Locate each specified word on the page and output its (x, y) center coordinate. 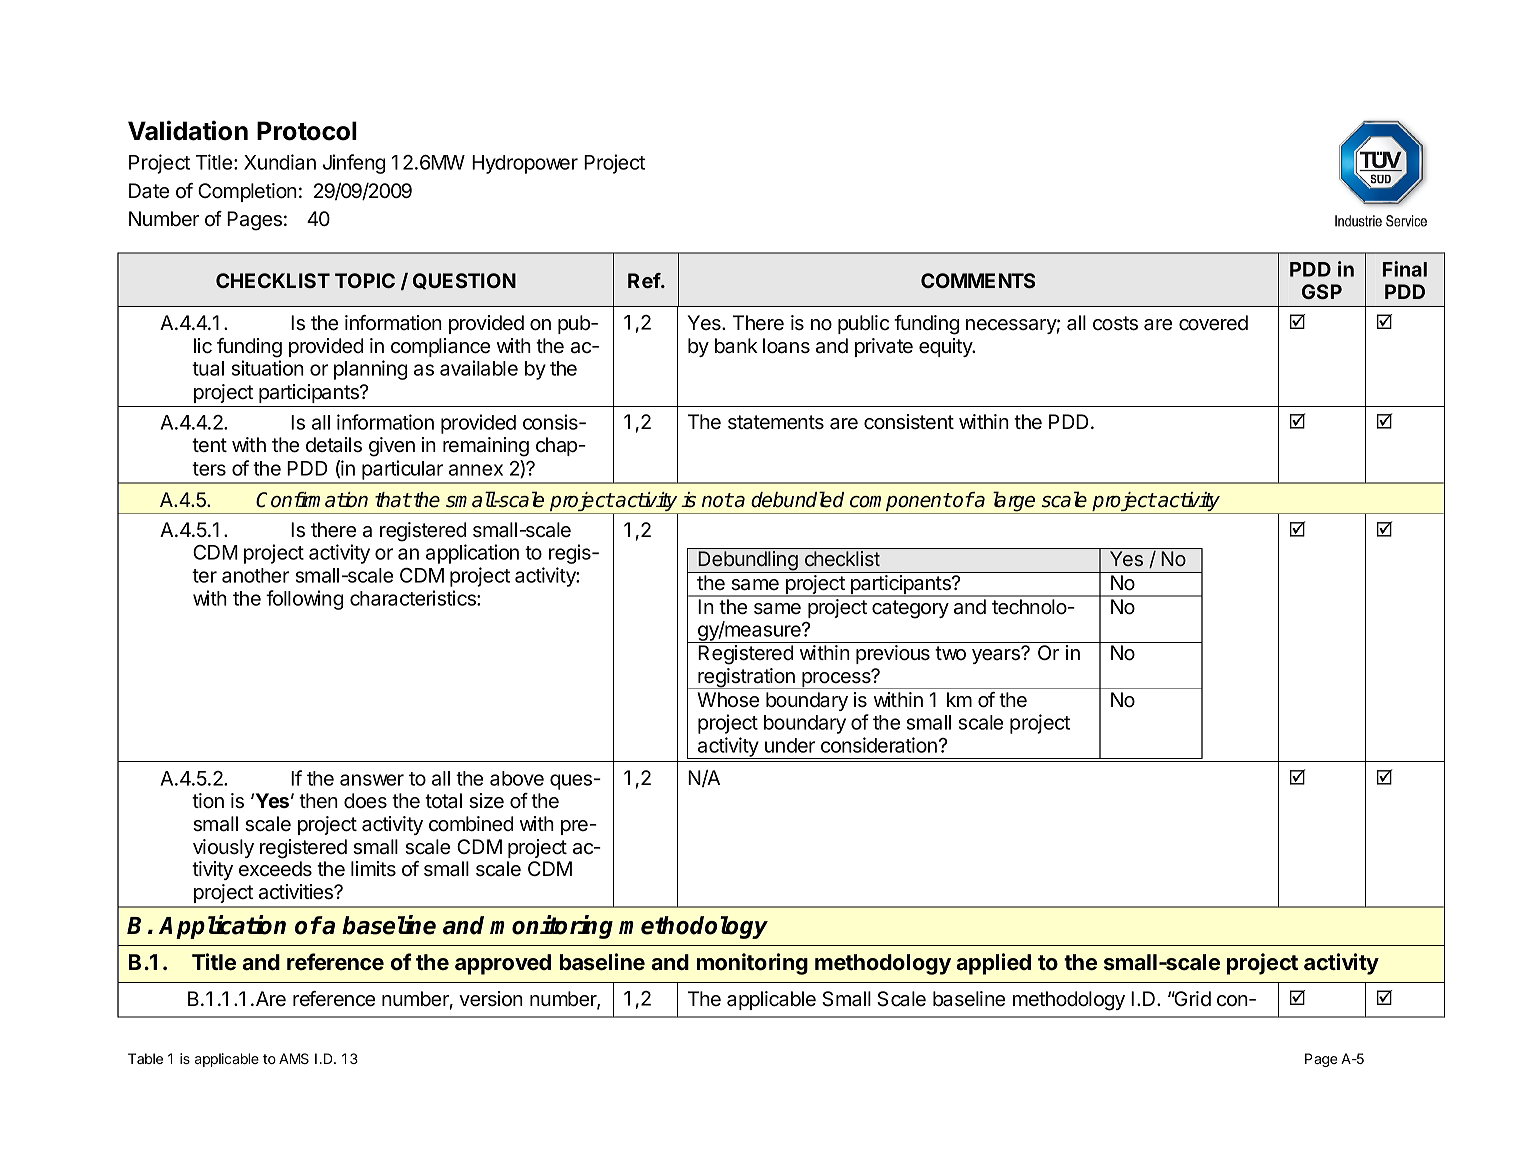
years (997, 655)
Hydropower (525, 164)
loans (786, 346)
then (318, 800)
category (910, 609)
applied (993, 964)
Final (1405, 269)
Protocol (307, 131)
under (790, 745)
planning (370, 370)
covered (1213, 323)
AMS (294, 1058)
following (304, 600)
